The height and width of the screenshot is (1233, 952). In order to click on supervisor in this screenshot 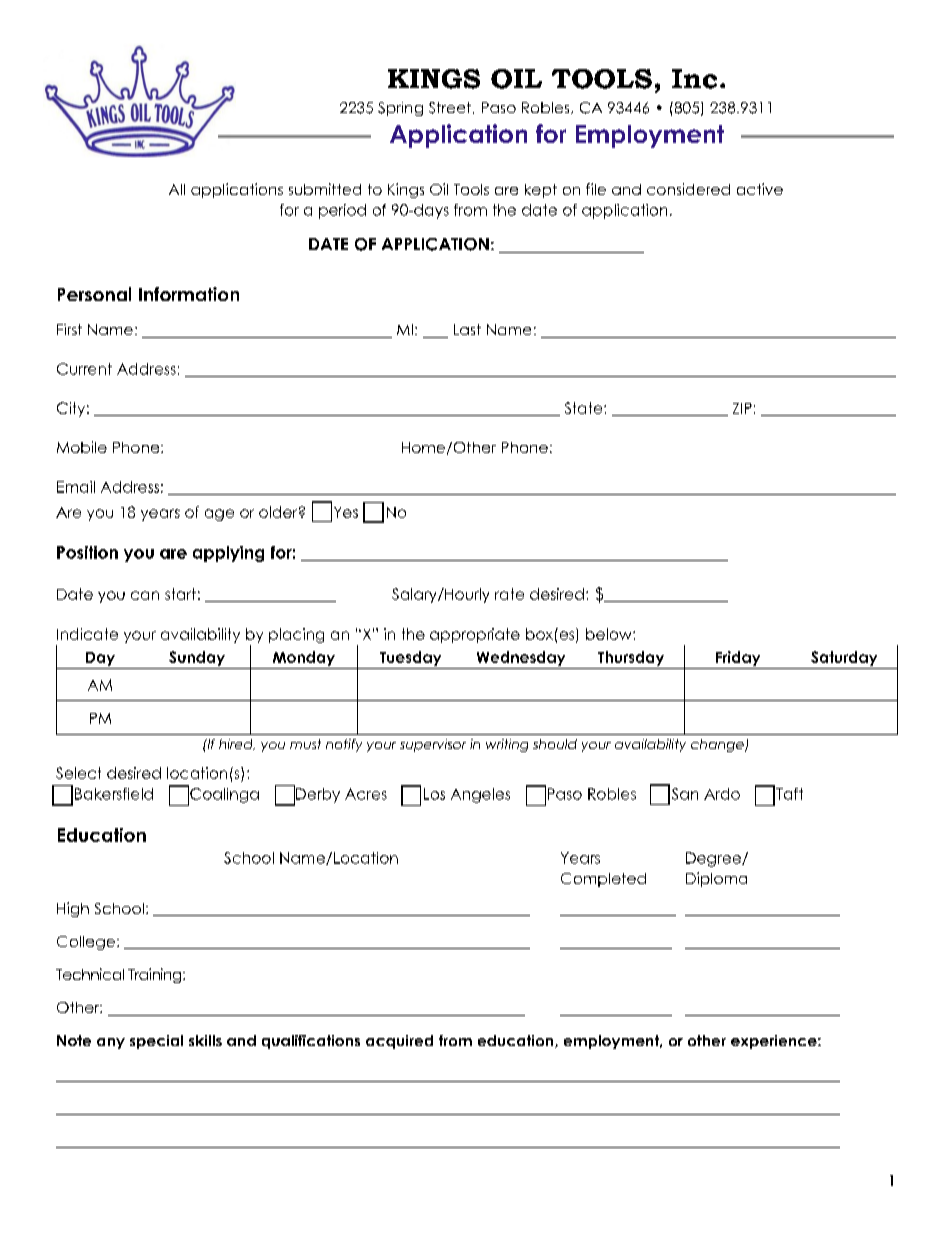, I will do `click(433, 745)`.
